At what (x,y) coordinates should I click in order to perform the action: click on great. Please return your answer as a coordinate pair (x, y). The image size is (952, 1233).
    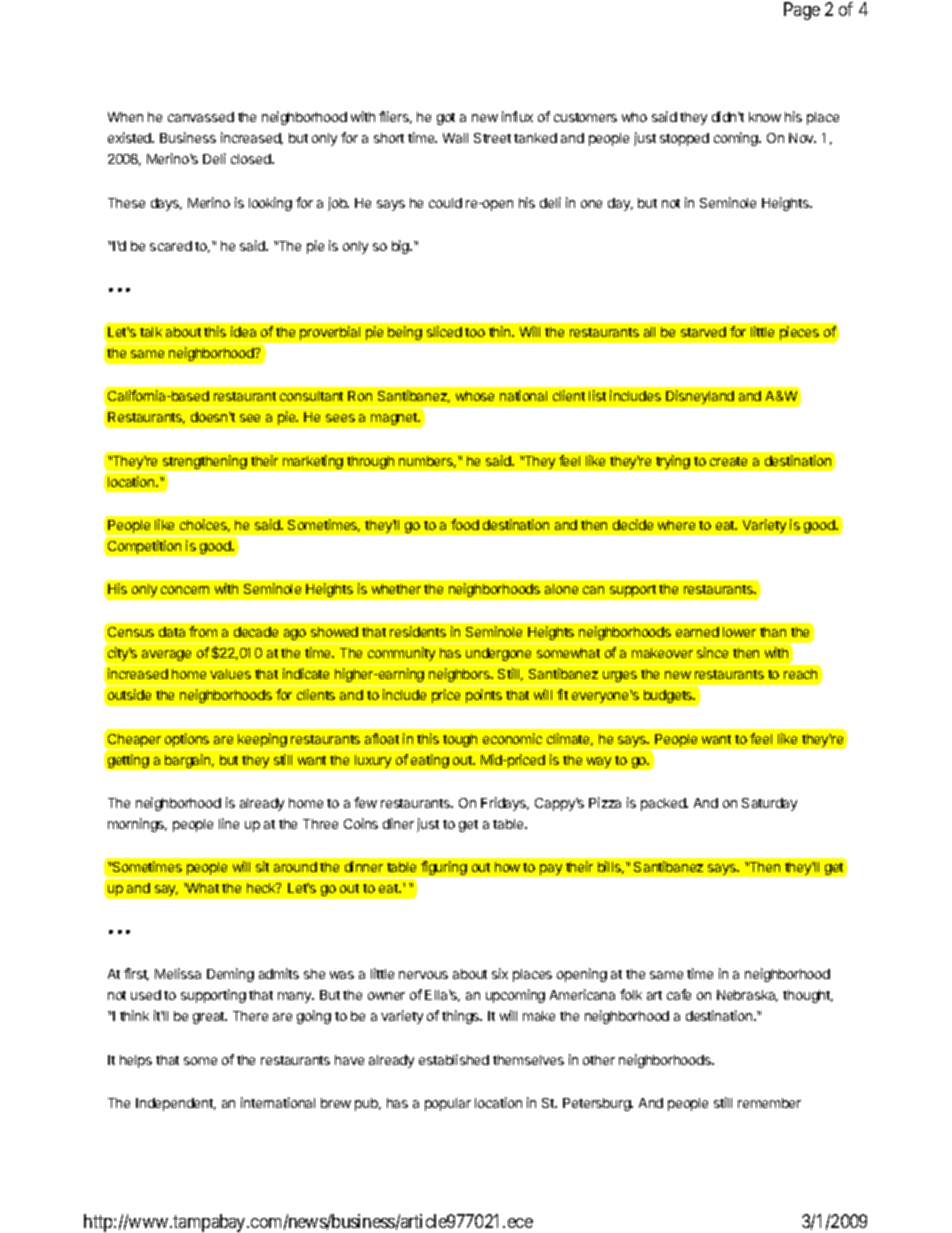
    Looking at the image, I should click on (210, 1018).
